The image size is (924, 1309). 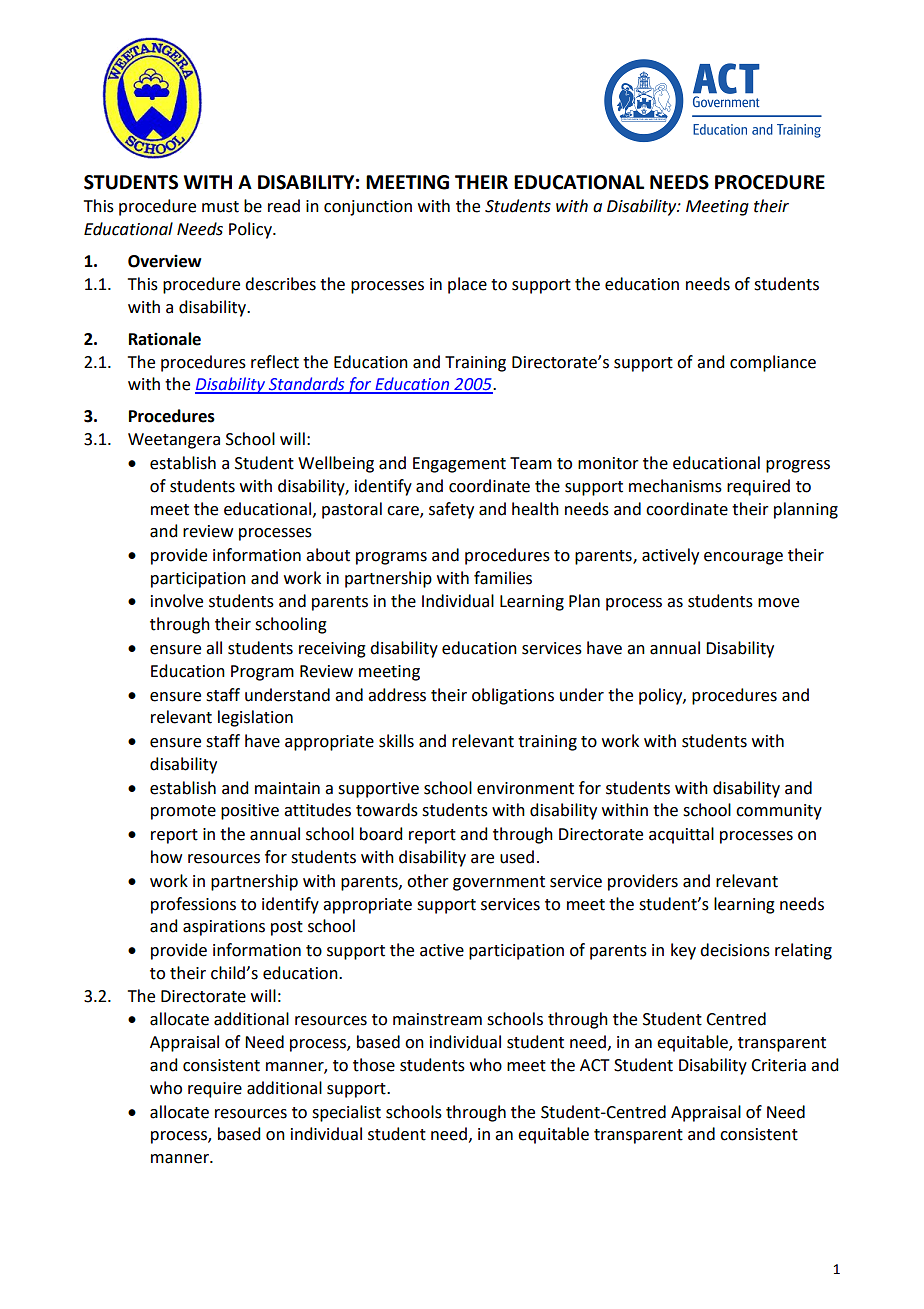 What do you see at coordinates (437, 1019) in the image?
I see `mainstream` at bounding box center [437, 1019].
